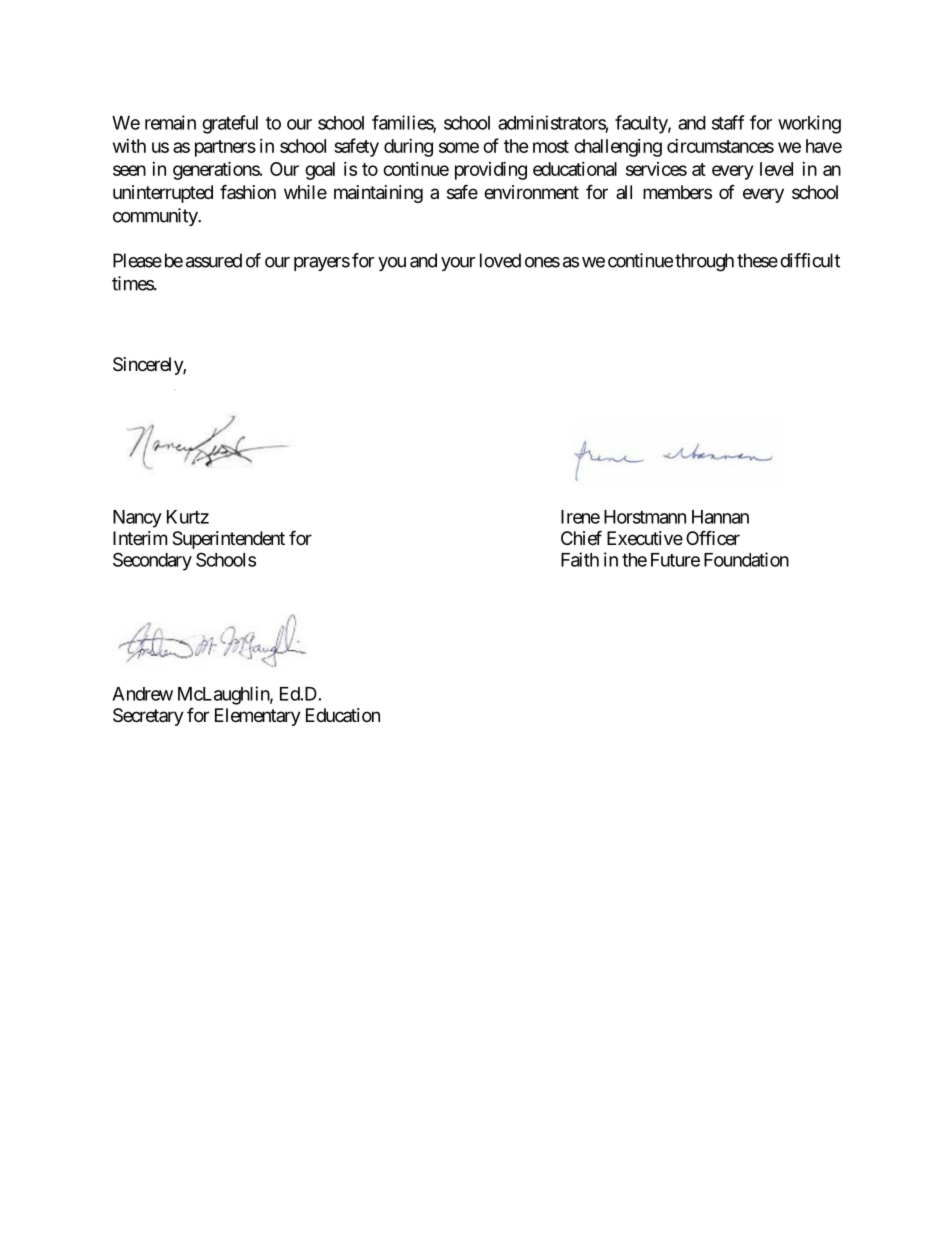 Image resolution: width=952 pixels, height=1233 pixels. I want to click on staff, so click(728, 122).
